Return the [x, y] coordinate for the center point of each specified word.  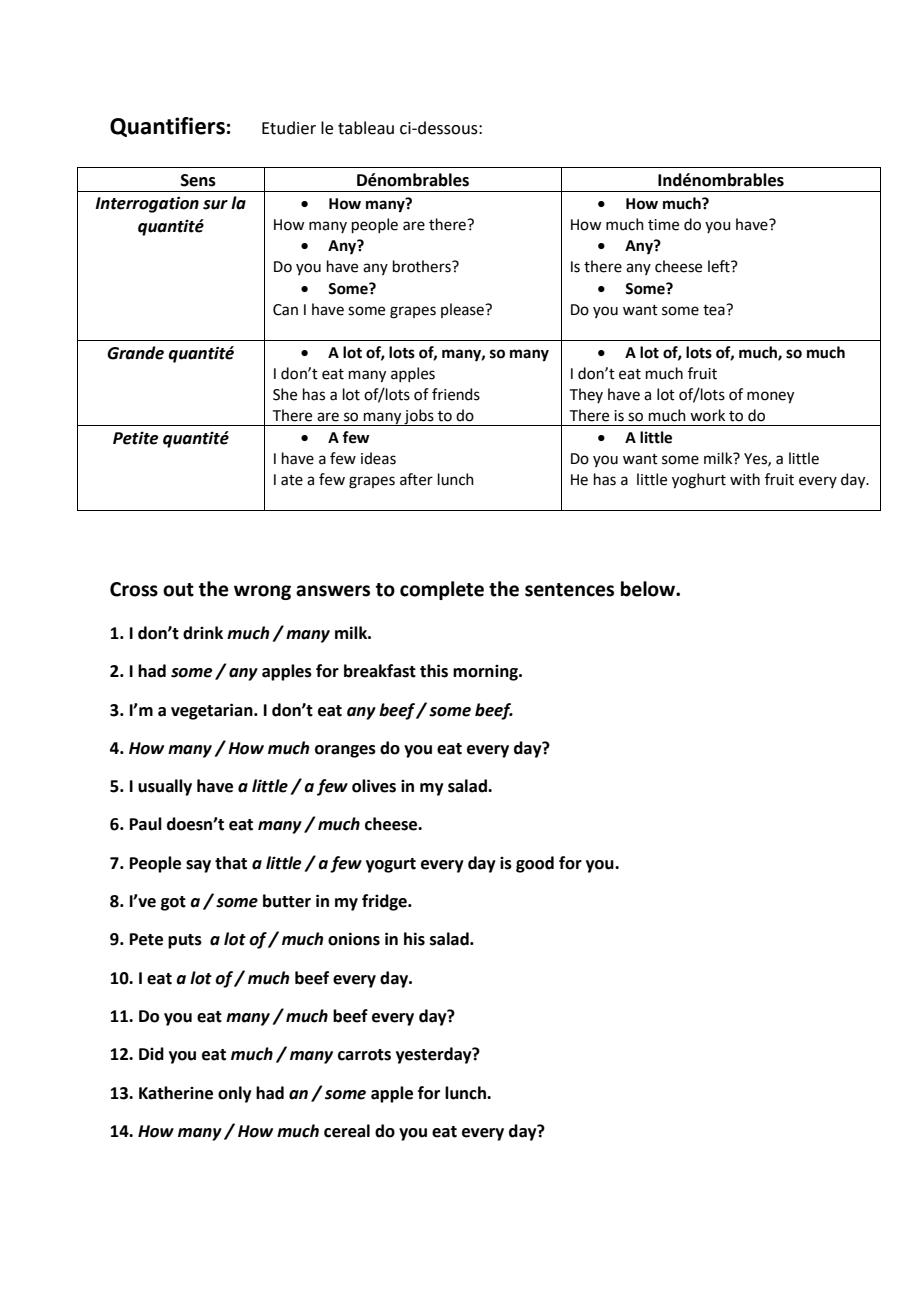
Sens [198, 180]
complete [442, 590]
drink [203, 633]
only [235, 1094]
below [649, 589]
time [663, 225]
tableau [366, 128]
